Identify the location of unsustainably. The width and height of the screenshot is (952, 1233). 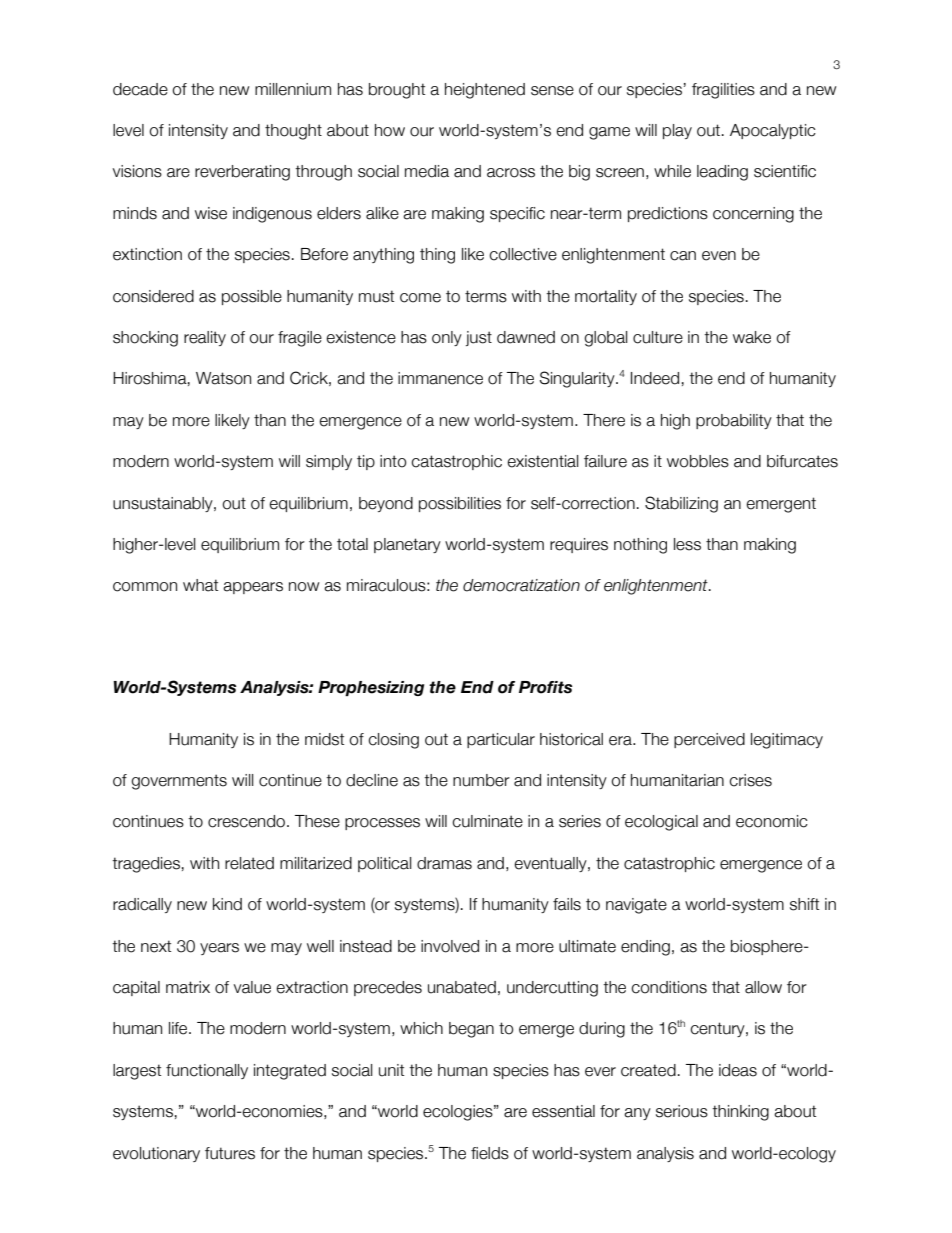
(164, 504).
